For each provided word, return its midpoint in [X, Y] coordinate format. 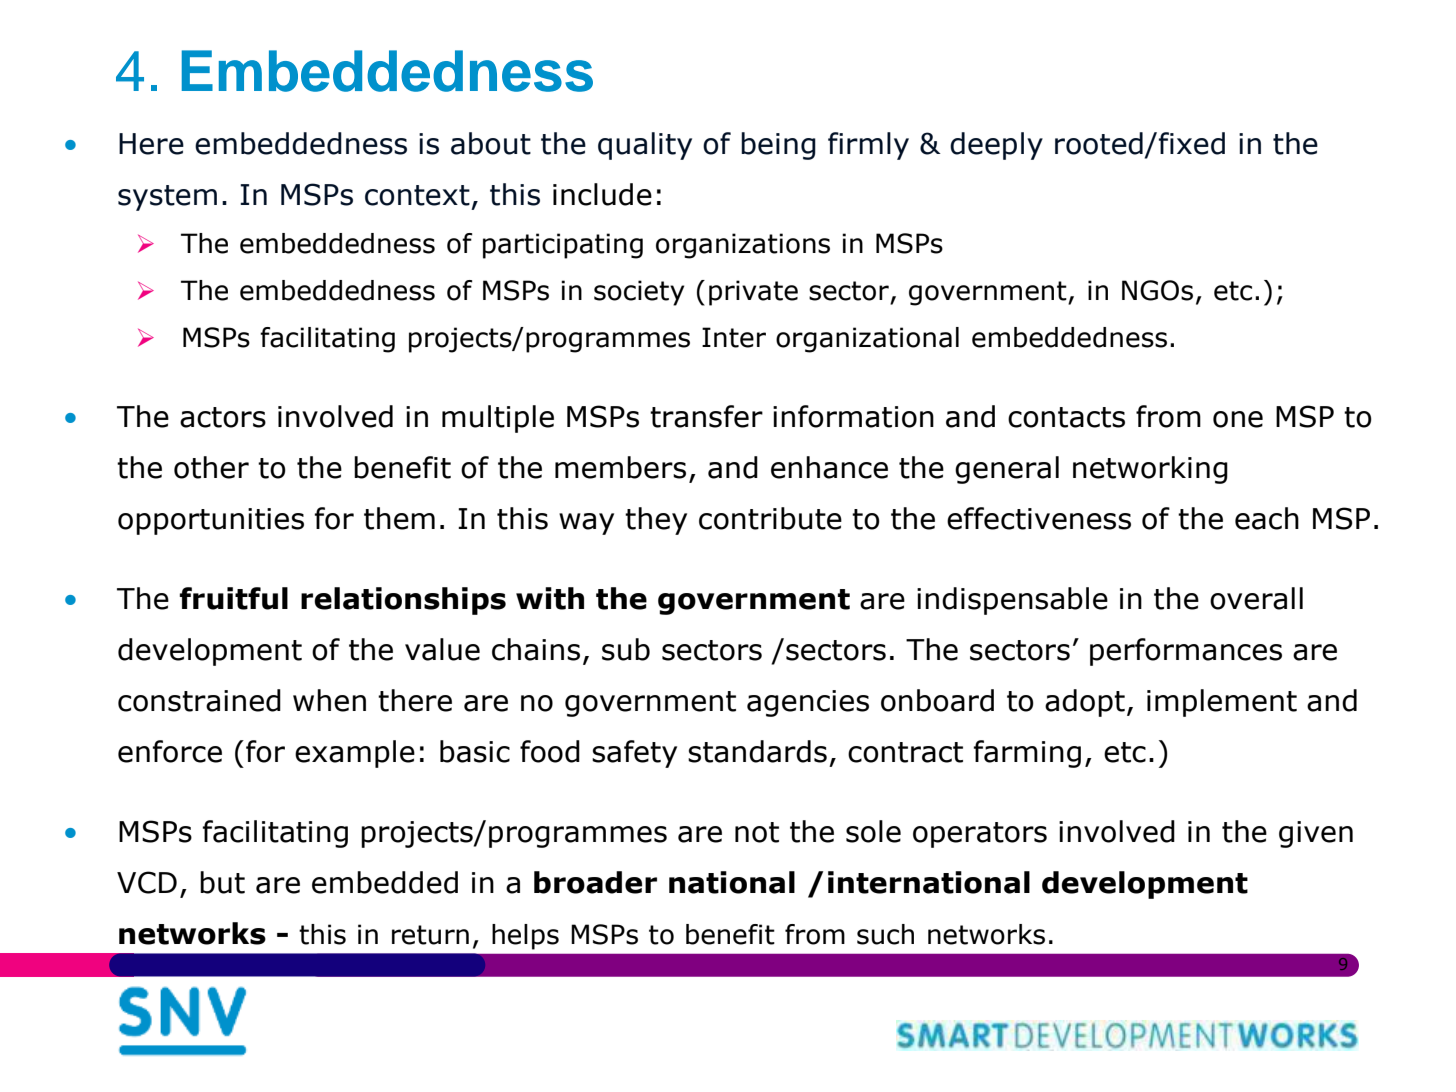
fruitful [233, 598]
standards [757, 751]
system [167, 198]
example [355, 754]
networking [1150, 470]
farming [1027, 754]
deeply [996, 146]
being [778, 146]
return [430, 935]
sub [626, 649]
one [1238, 419]
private [753, 293]
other [211, 467]
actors [223, 417]
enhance [829, 467]
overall [1256, 598]
